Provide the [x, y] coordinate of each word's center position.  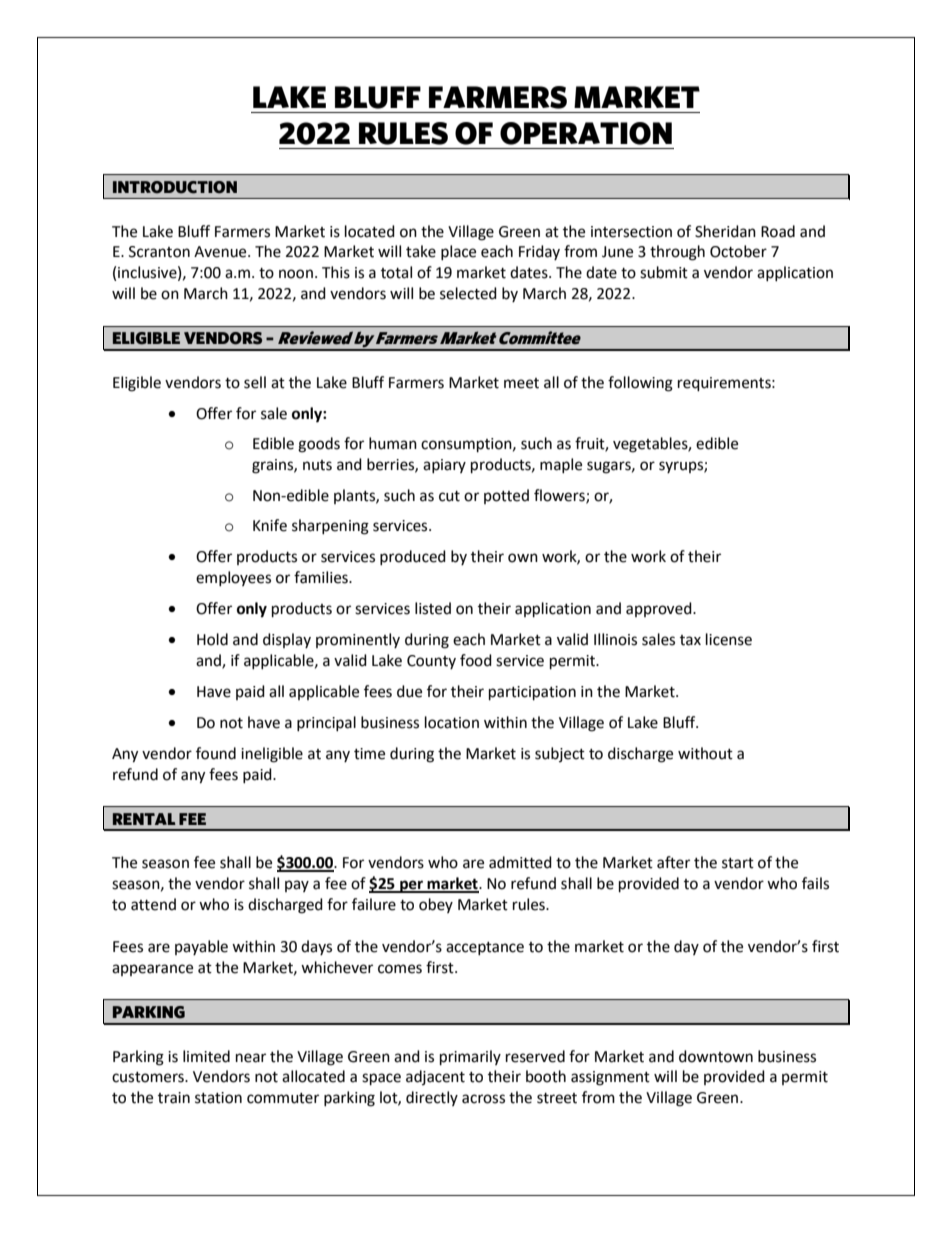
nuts [317, 465]
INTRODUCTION [175, 187]
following [640, 384]
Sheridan [725, 231]
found [216, 753]
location [452, 722]
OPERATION [586, 133]
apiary [444, 466]
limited [206, 1056]
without [705, 753]
